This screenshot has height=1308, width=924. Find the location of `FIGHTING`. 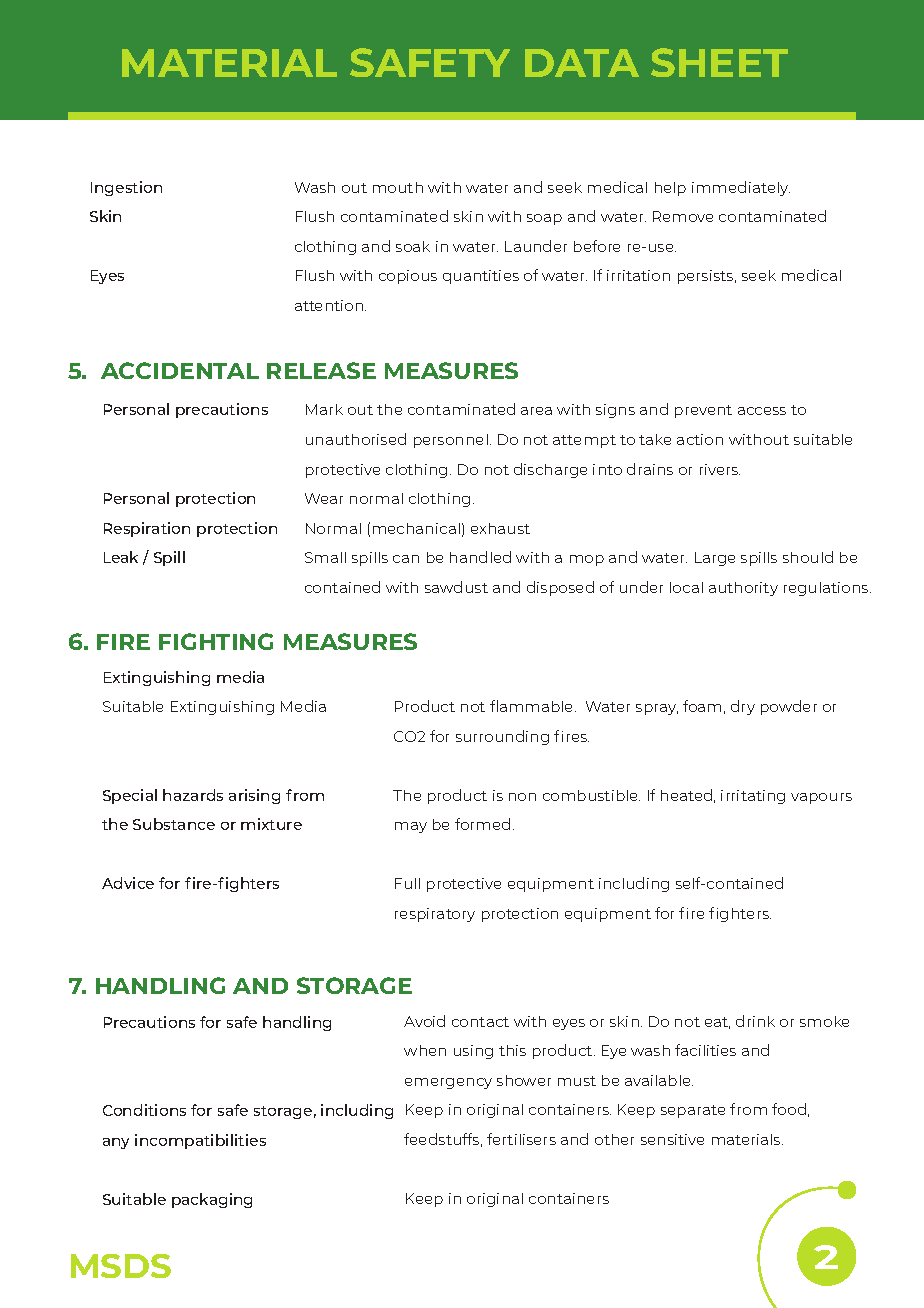

FIGHTING is located at coordinates (216, 641).
